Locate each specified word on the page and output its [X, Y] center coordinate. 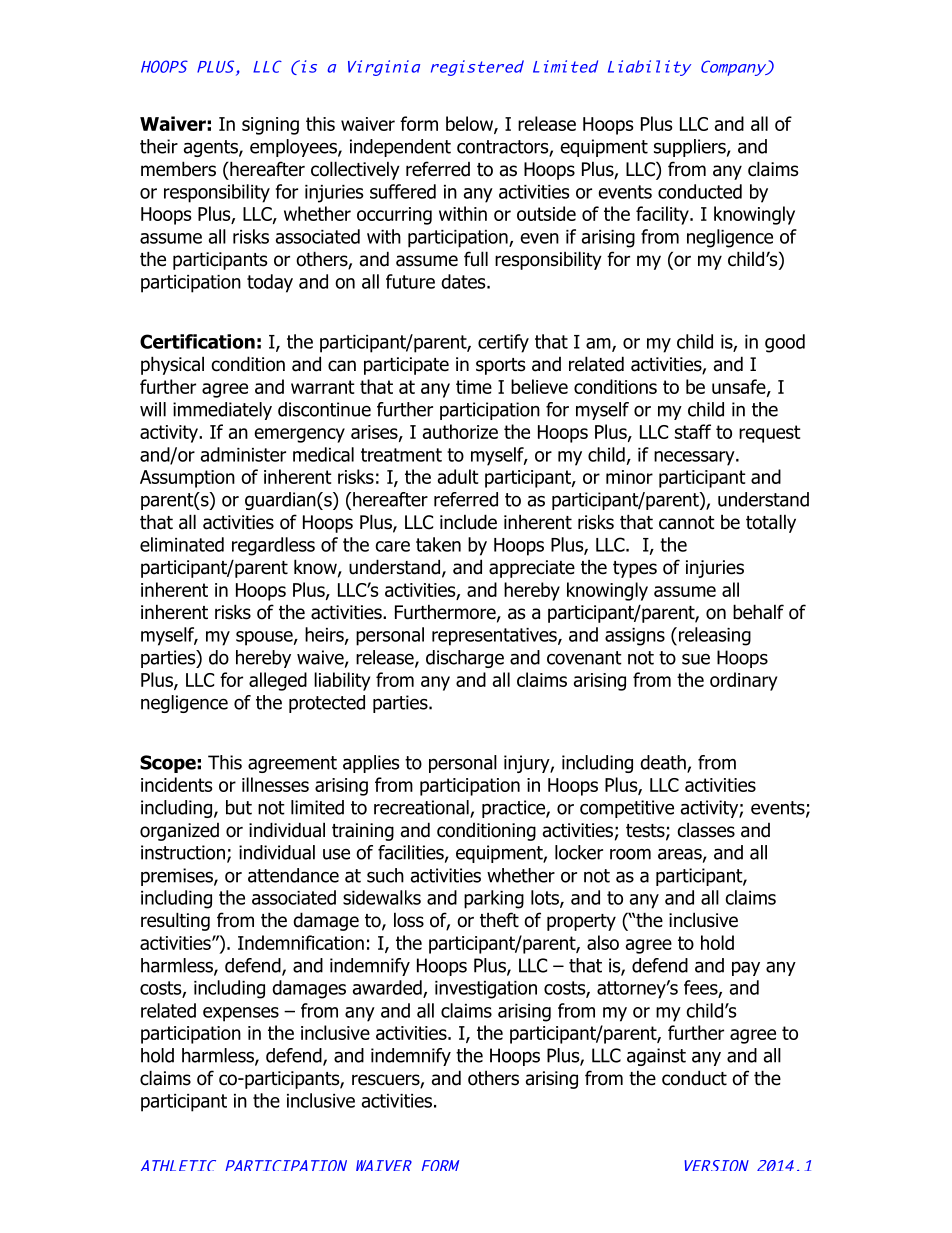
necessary [695, 458]
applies [371, 764]
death [664, 763]
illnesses [275, 784]
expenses [241, 1014]
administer [243, 454]
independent [400, 148]
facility [663, 215]
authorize [460, 431]
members [178, 169]
